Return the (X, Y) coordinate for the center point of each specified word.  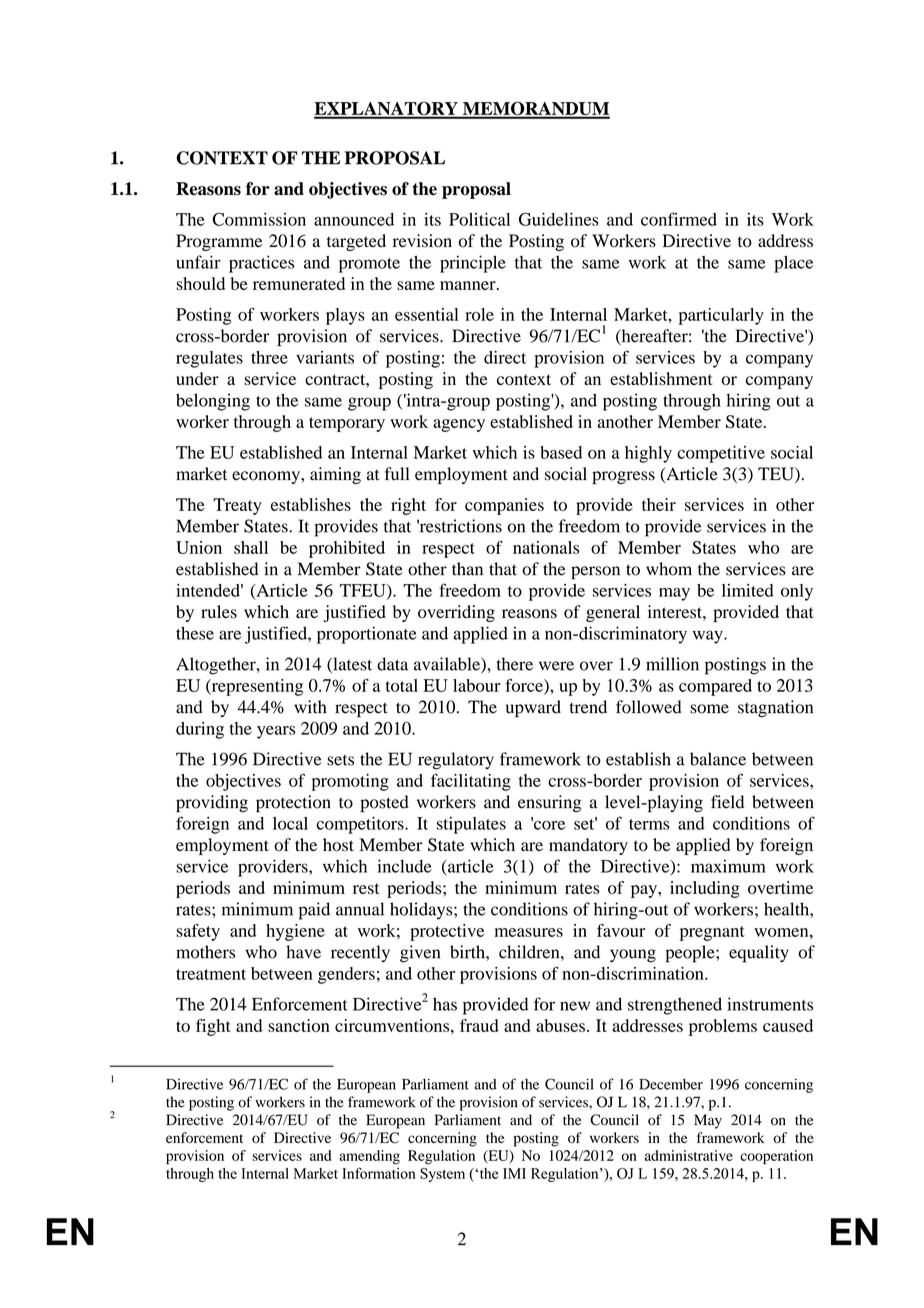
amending (369, 1157)
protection (293, 804)
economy (267, 477)
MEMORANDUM (535, 109)
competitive (721, 454)
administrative (689, 1155)
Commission (259, 219)
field (727, 802)
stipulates (471, 825)
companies (504, 506)
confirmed (679, 219)
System (442, 1175)
